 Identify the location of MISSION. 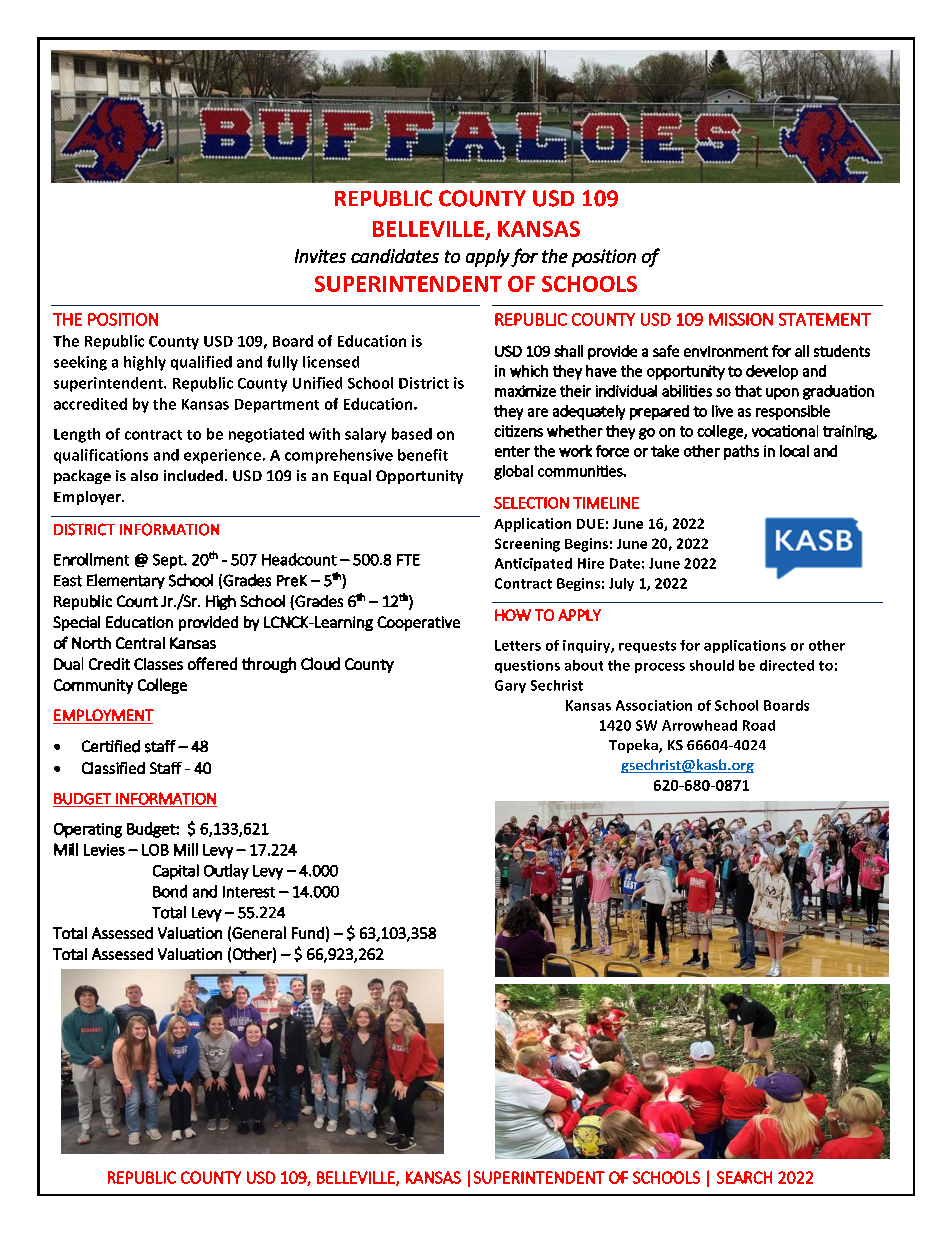
(741, 319).
